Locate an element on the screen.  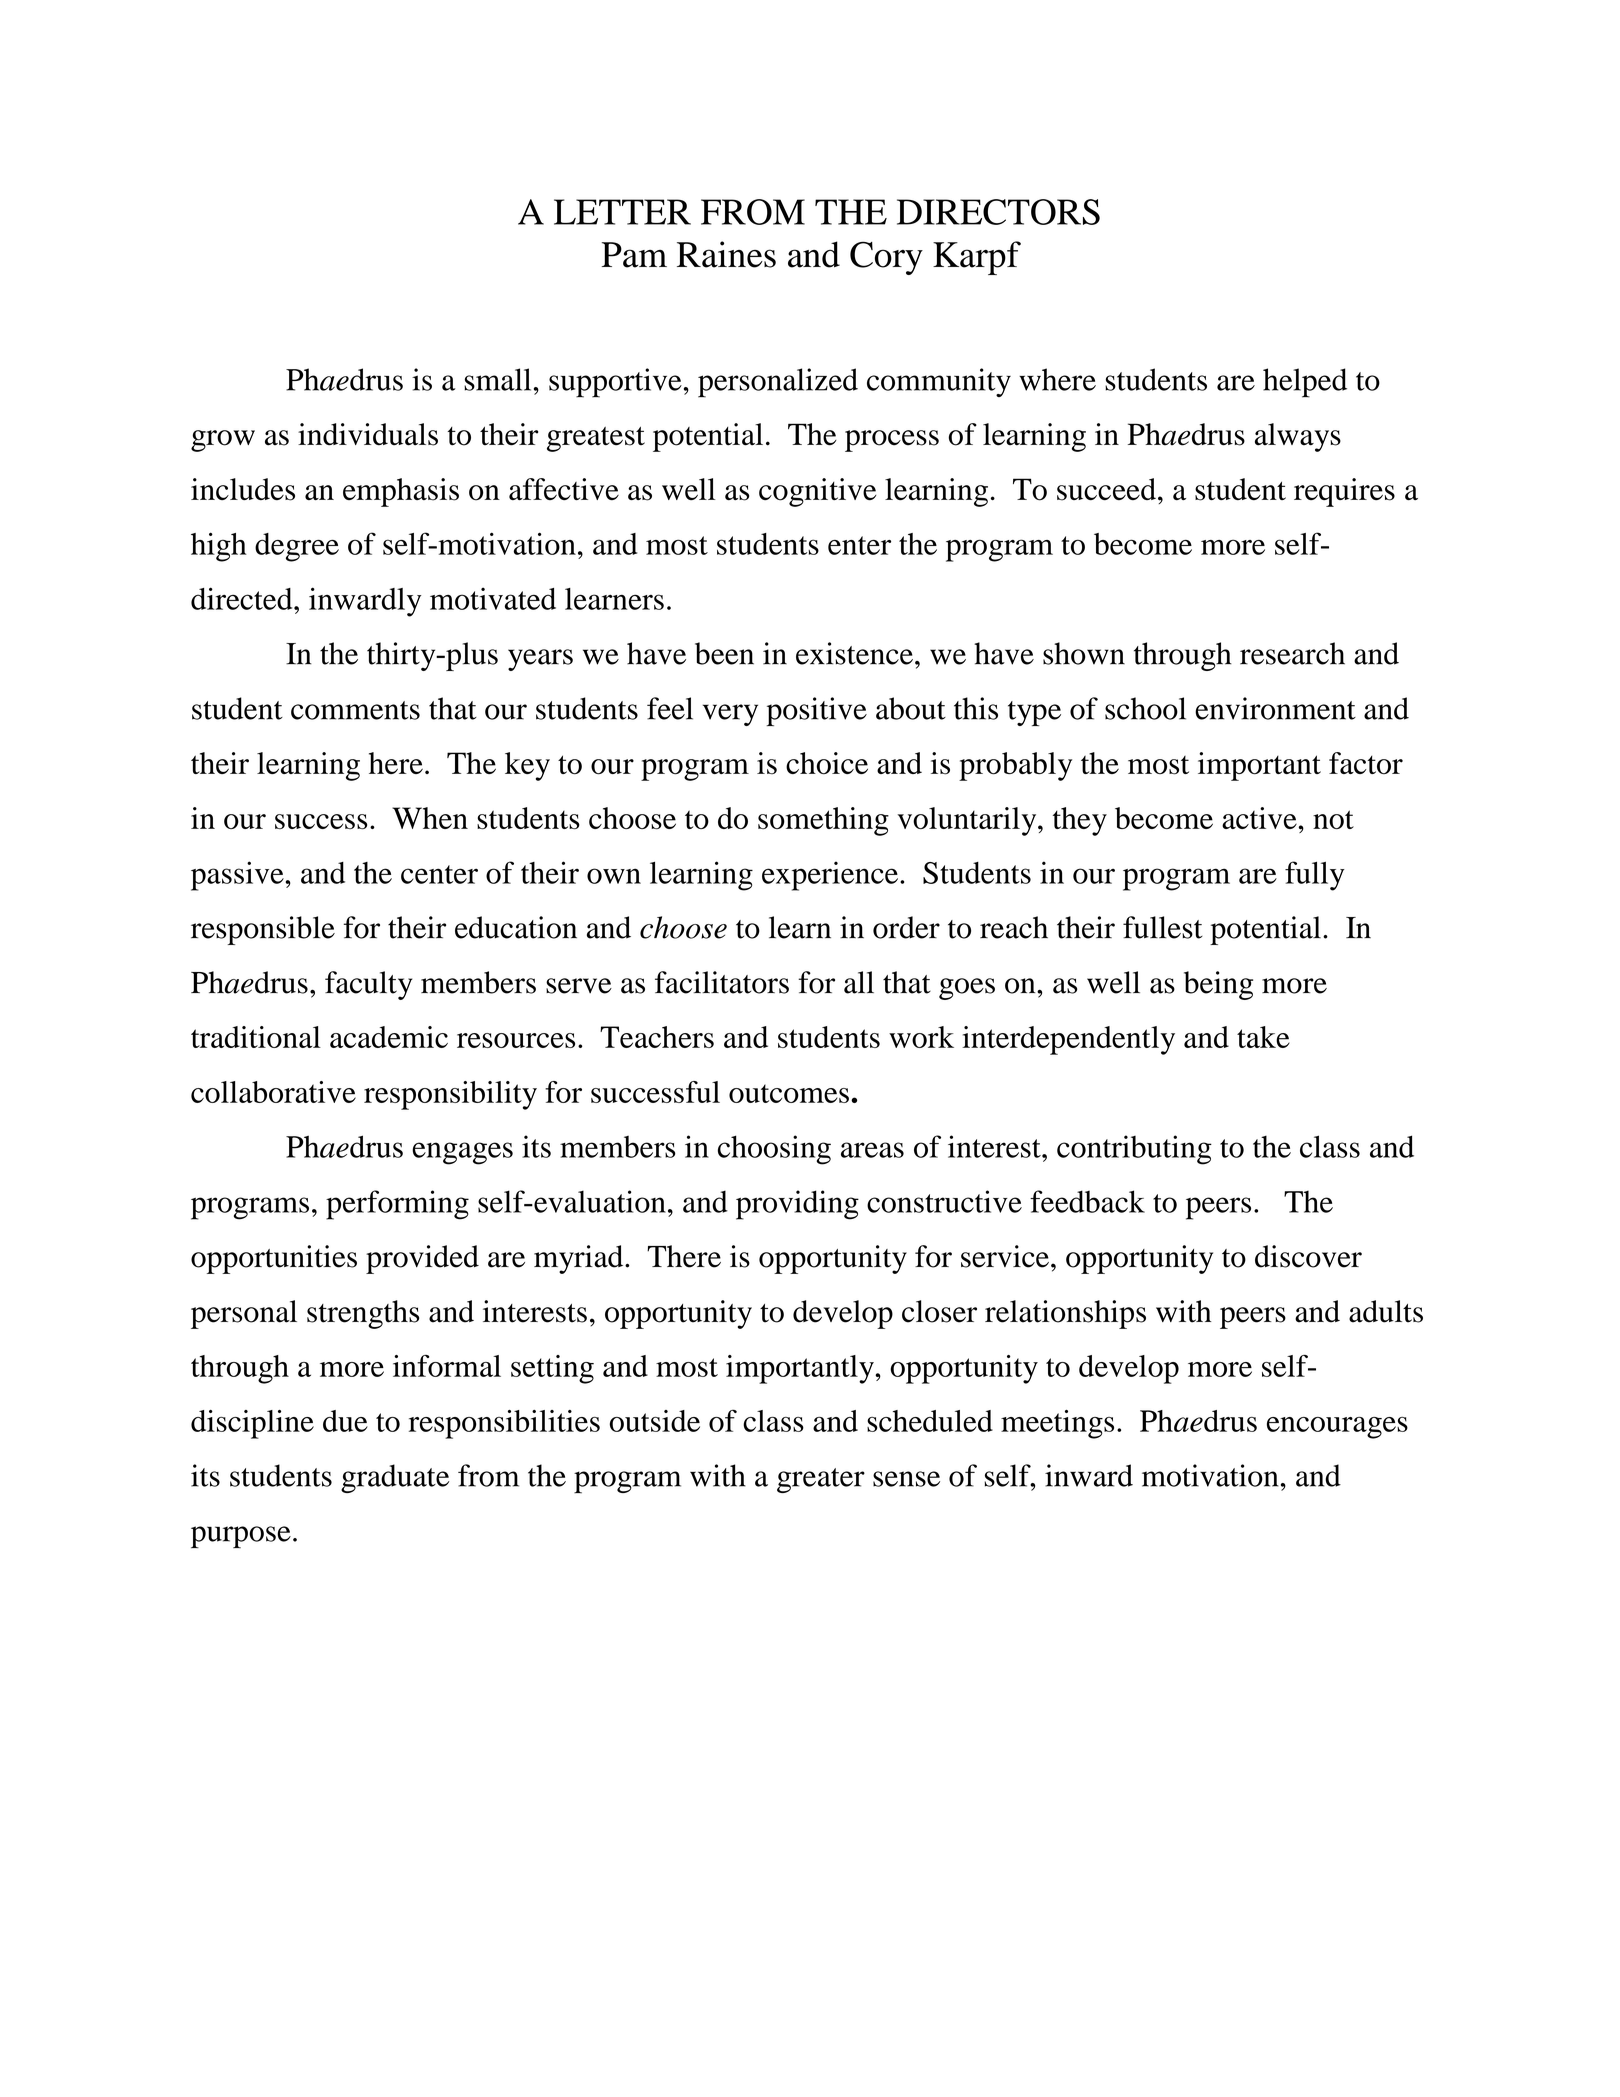
fully is located at coordinates (1315, 876).
